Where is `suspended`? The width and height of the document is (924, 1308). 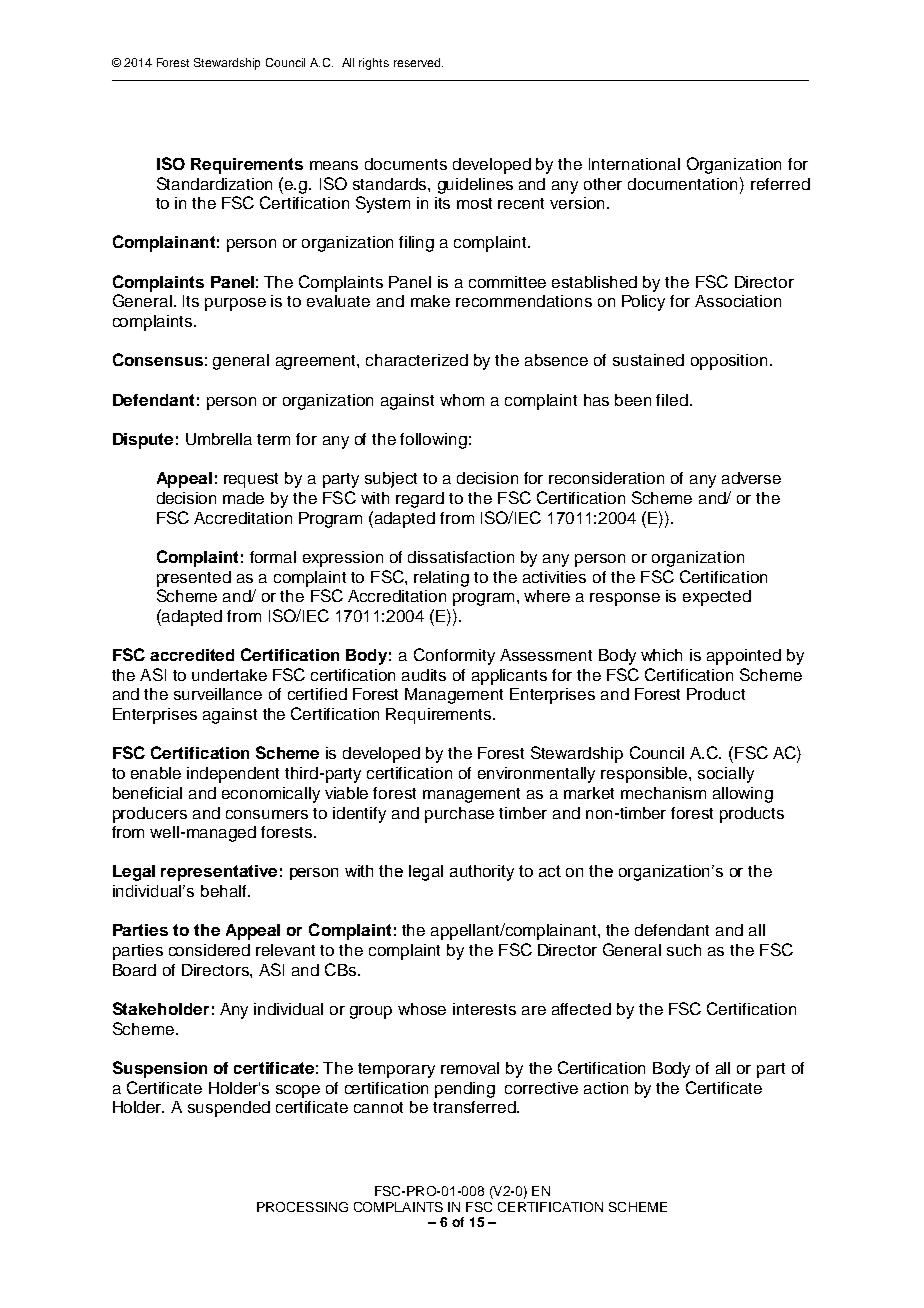 suspended is located at coordinates (229, 1109).
